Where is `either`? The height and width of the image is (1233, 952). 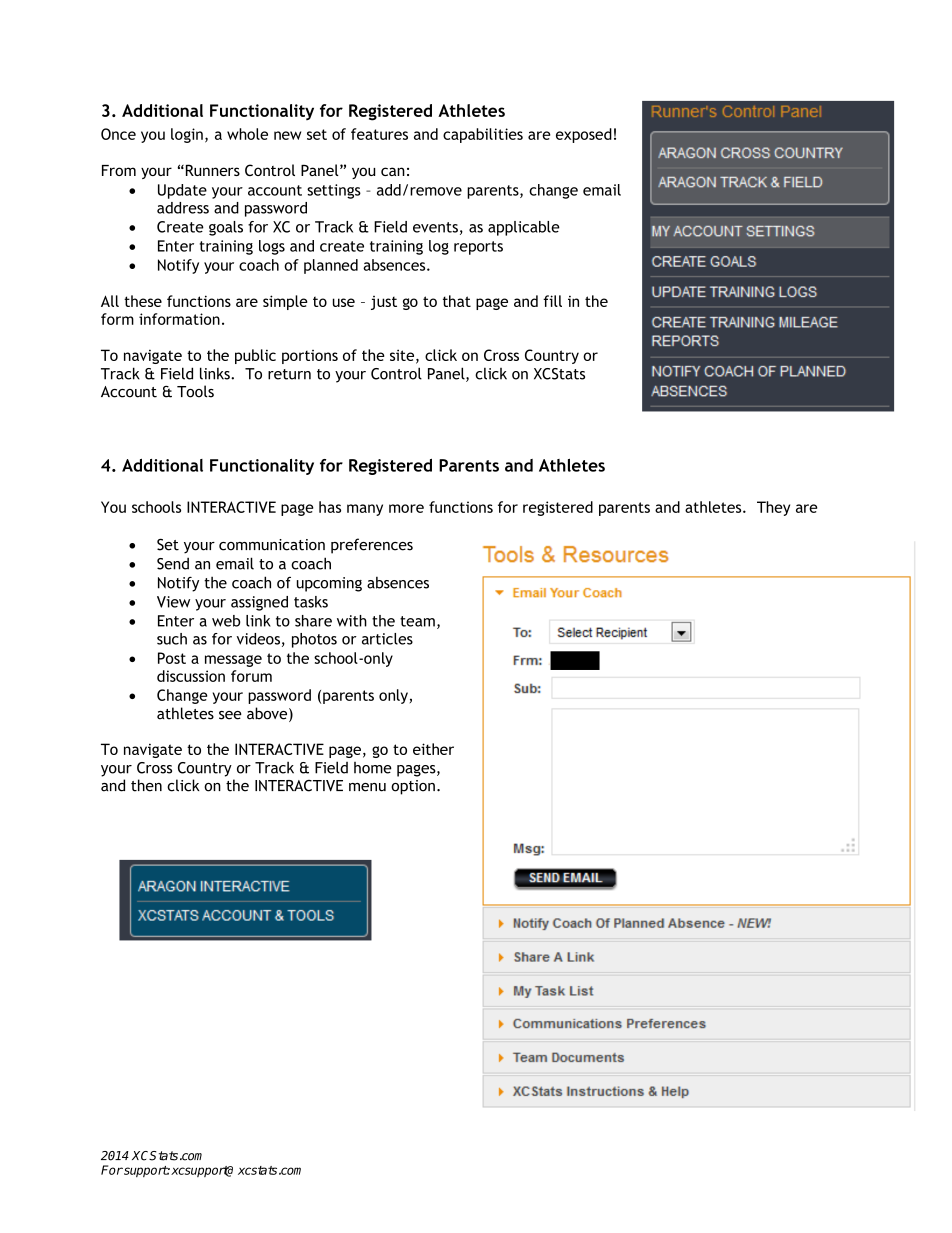 either is located at coordinates (433, 749).
